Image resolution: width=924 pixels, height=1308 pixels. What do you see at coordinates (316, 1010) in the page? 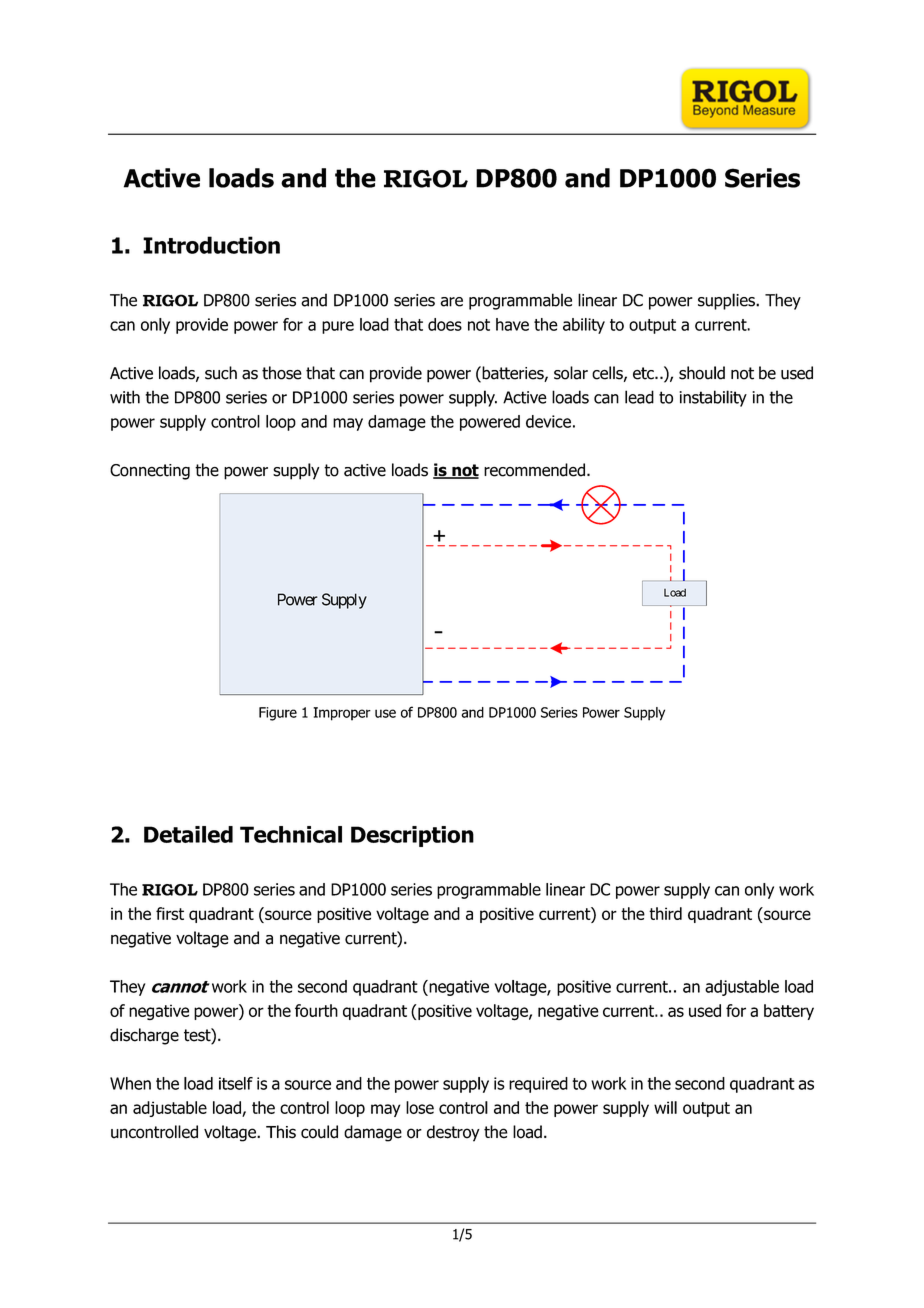
I see `fourth` at bounding box center [316, 1010].
